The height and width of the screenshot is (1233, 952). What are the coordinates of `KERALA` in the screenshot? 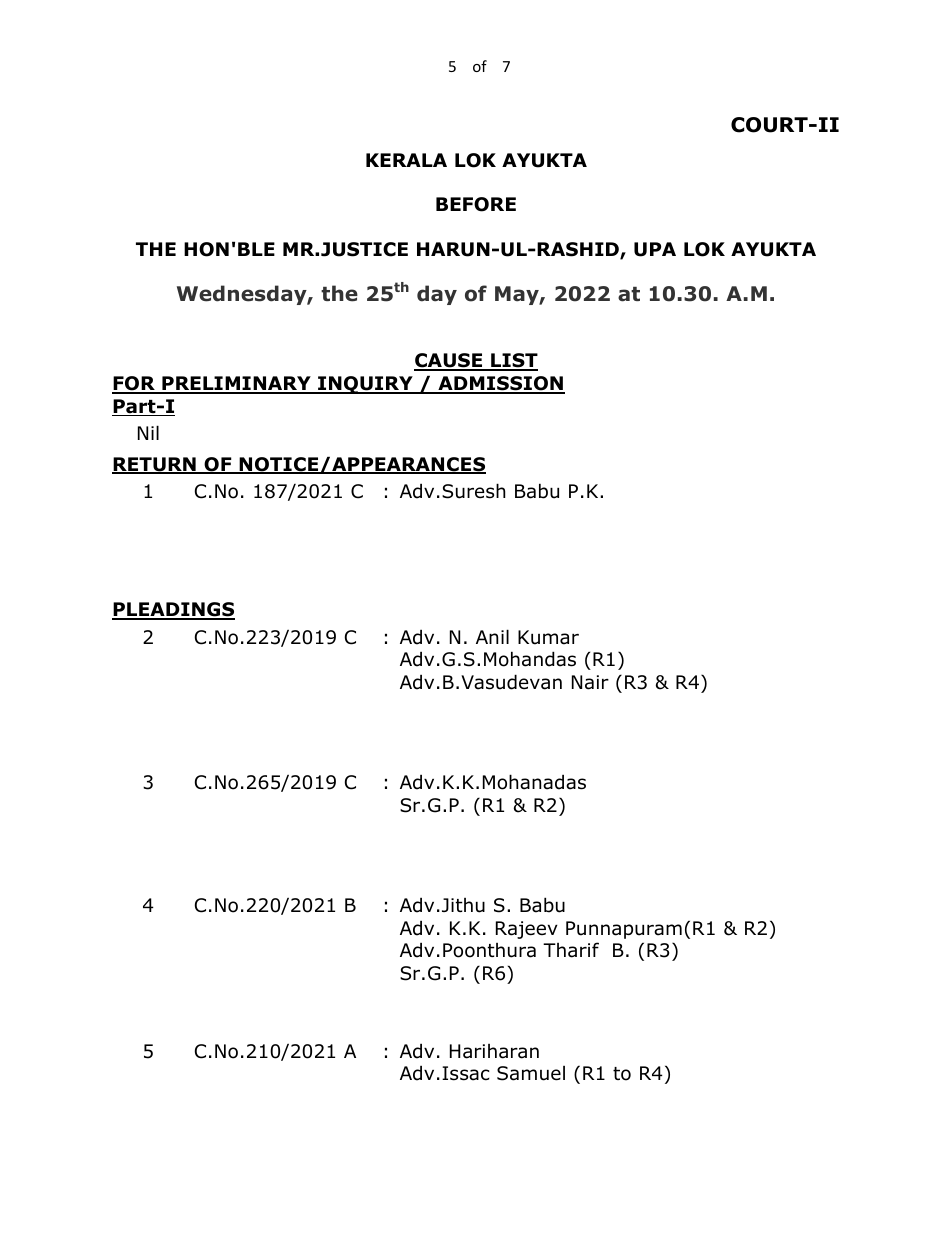 It's located at (406, 160).
